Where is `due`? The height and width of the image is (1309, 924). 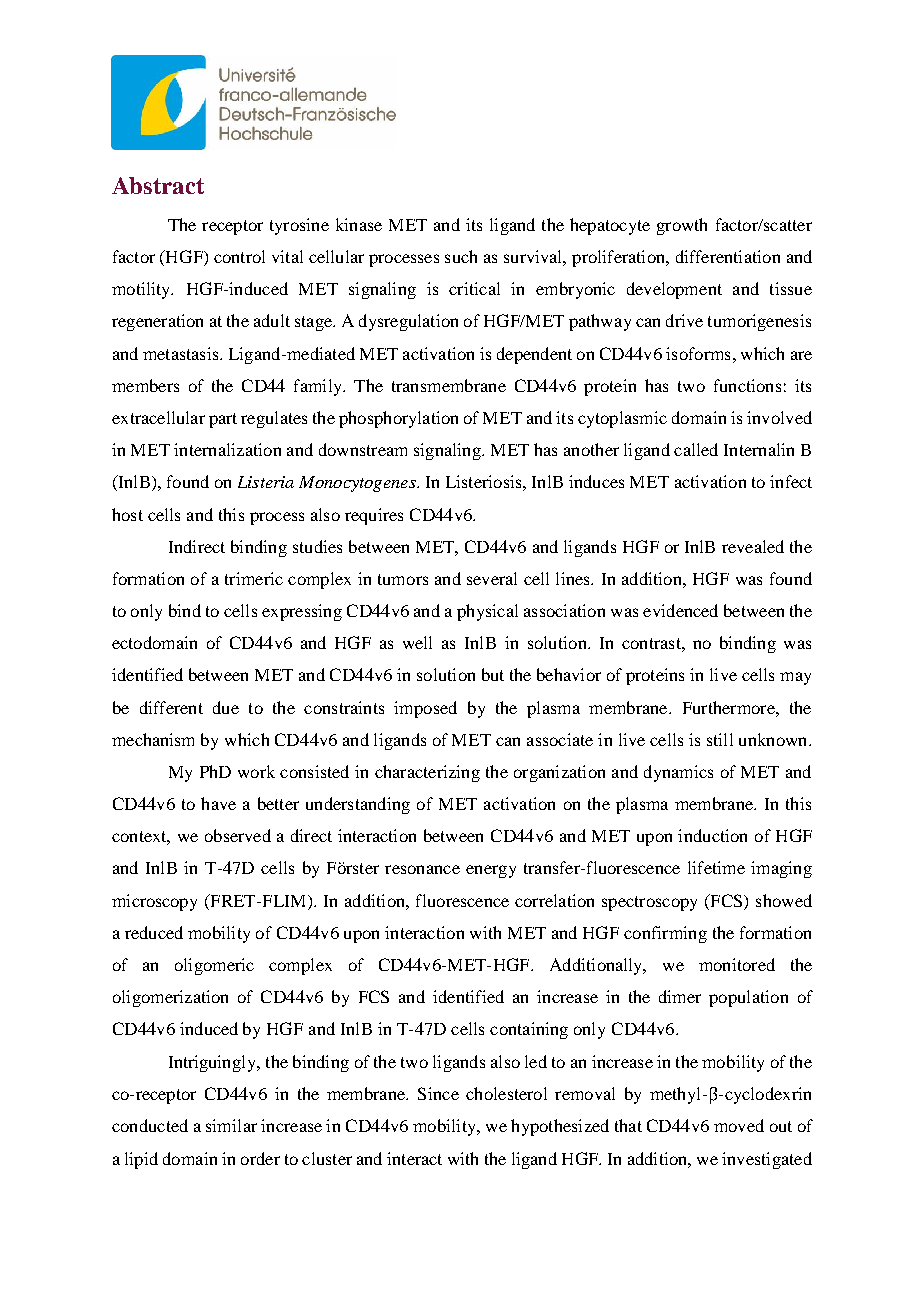
due is located at coordinates (226, 707).
